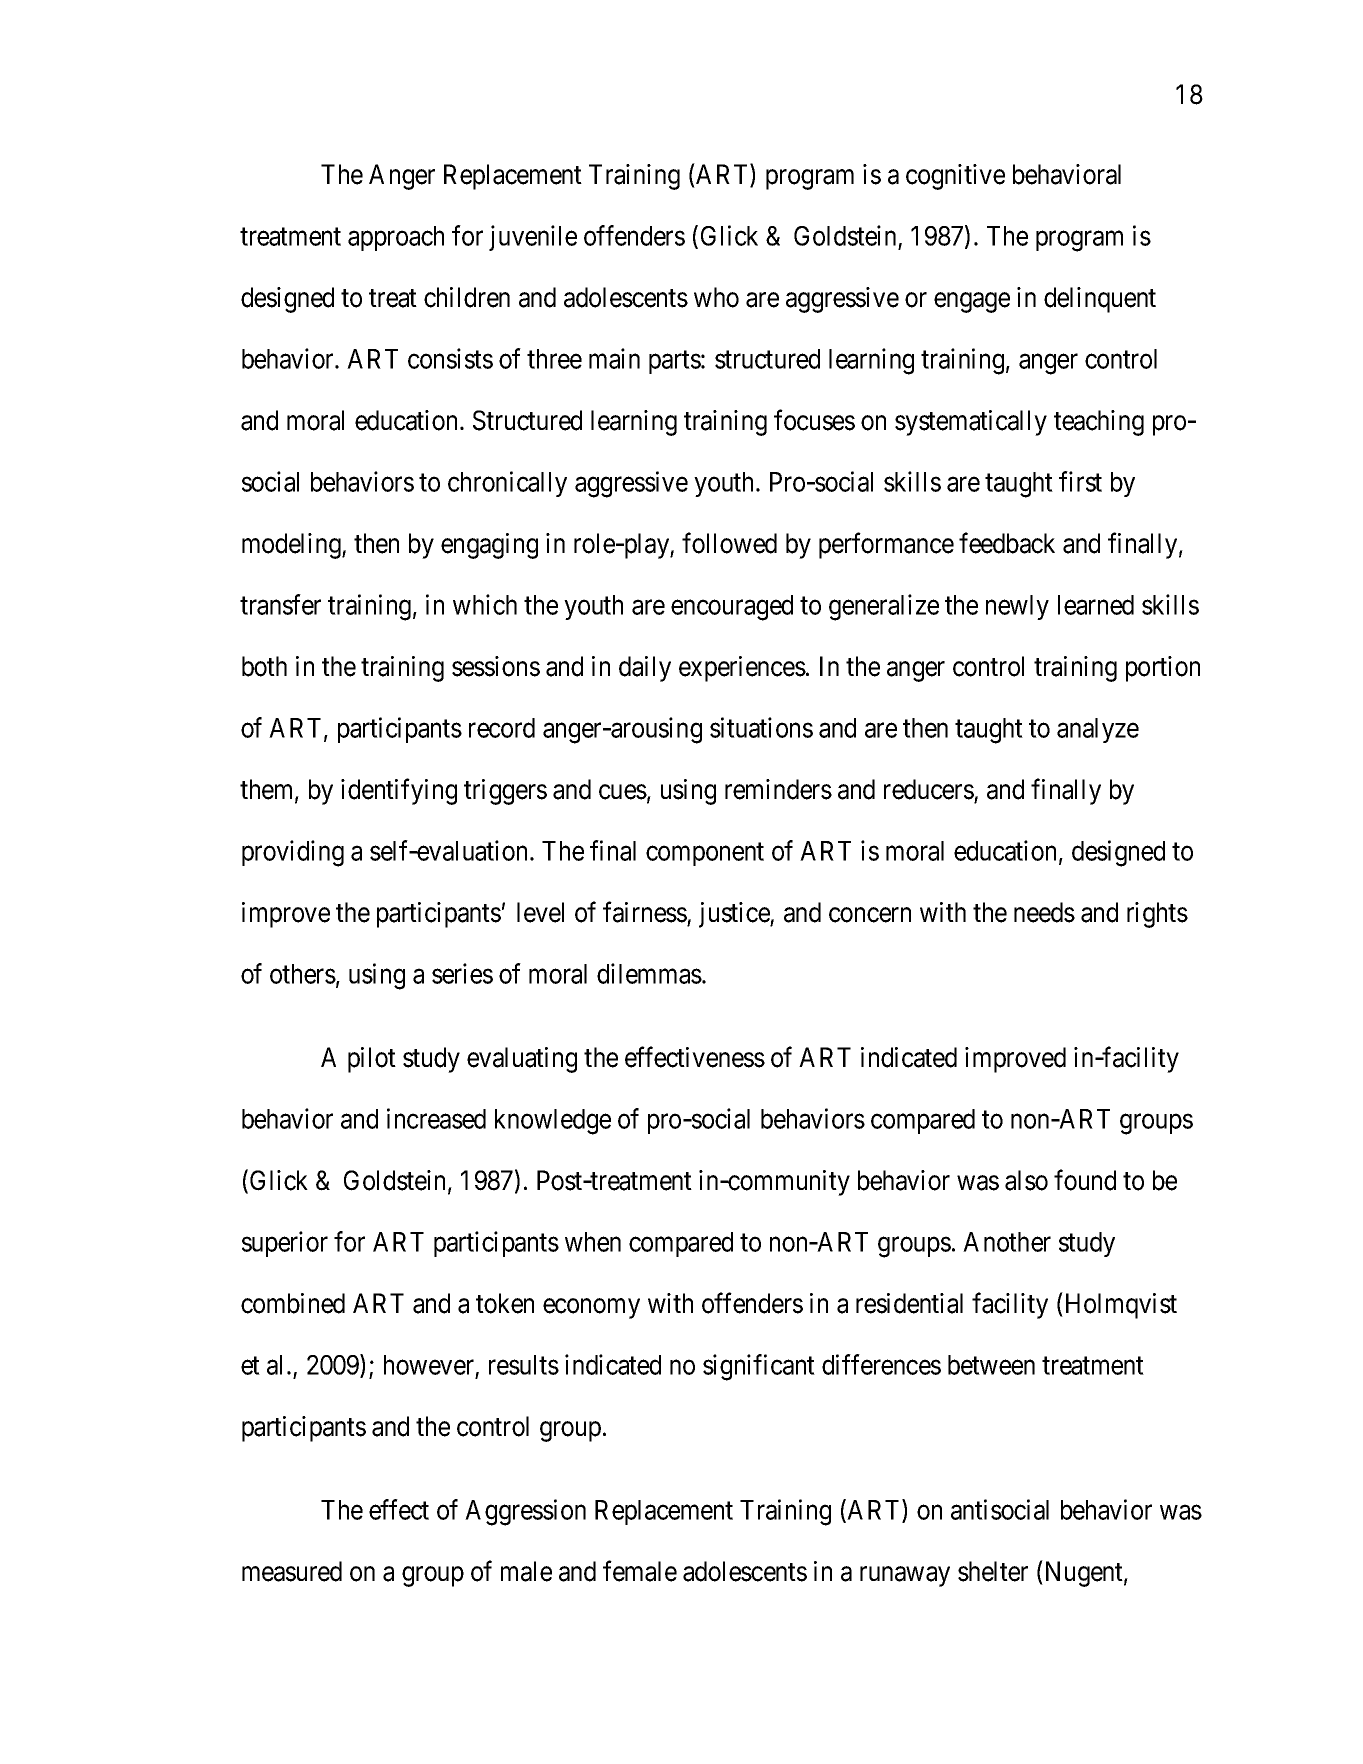 The height and width of the document is (1764, 1363). I want to click on knowledge, so click(553, 1122).
